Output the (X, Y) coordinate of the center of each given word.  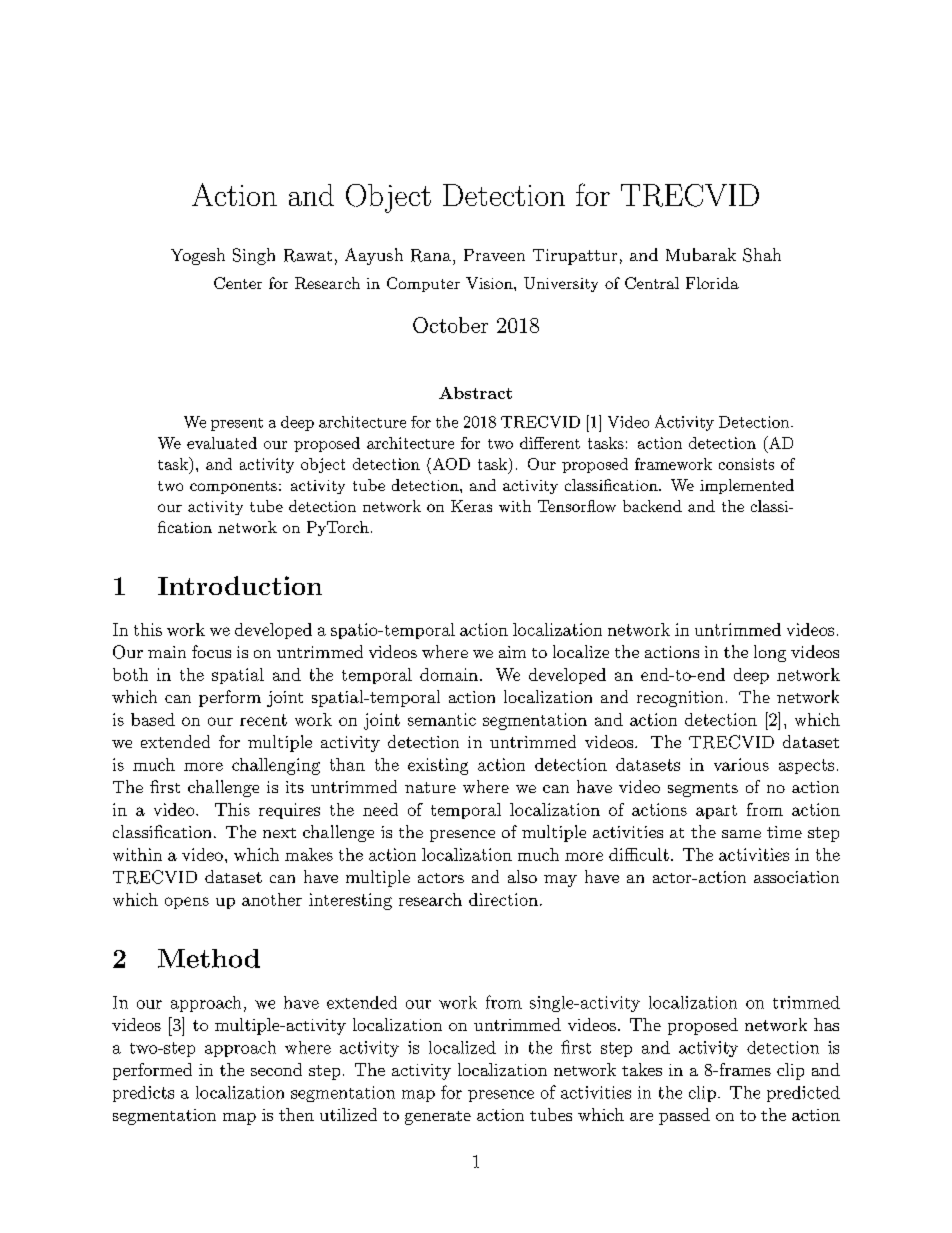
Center (238, 283)
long (770, 653)
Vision (490, 283)
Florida (712, 283)
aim (512, 652)
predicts (143, 1094)
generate (438, 1118)
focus (211, 651)
